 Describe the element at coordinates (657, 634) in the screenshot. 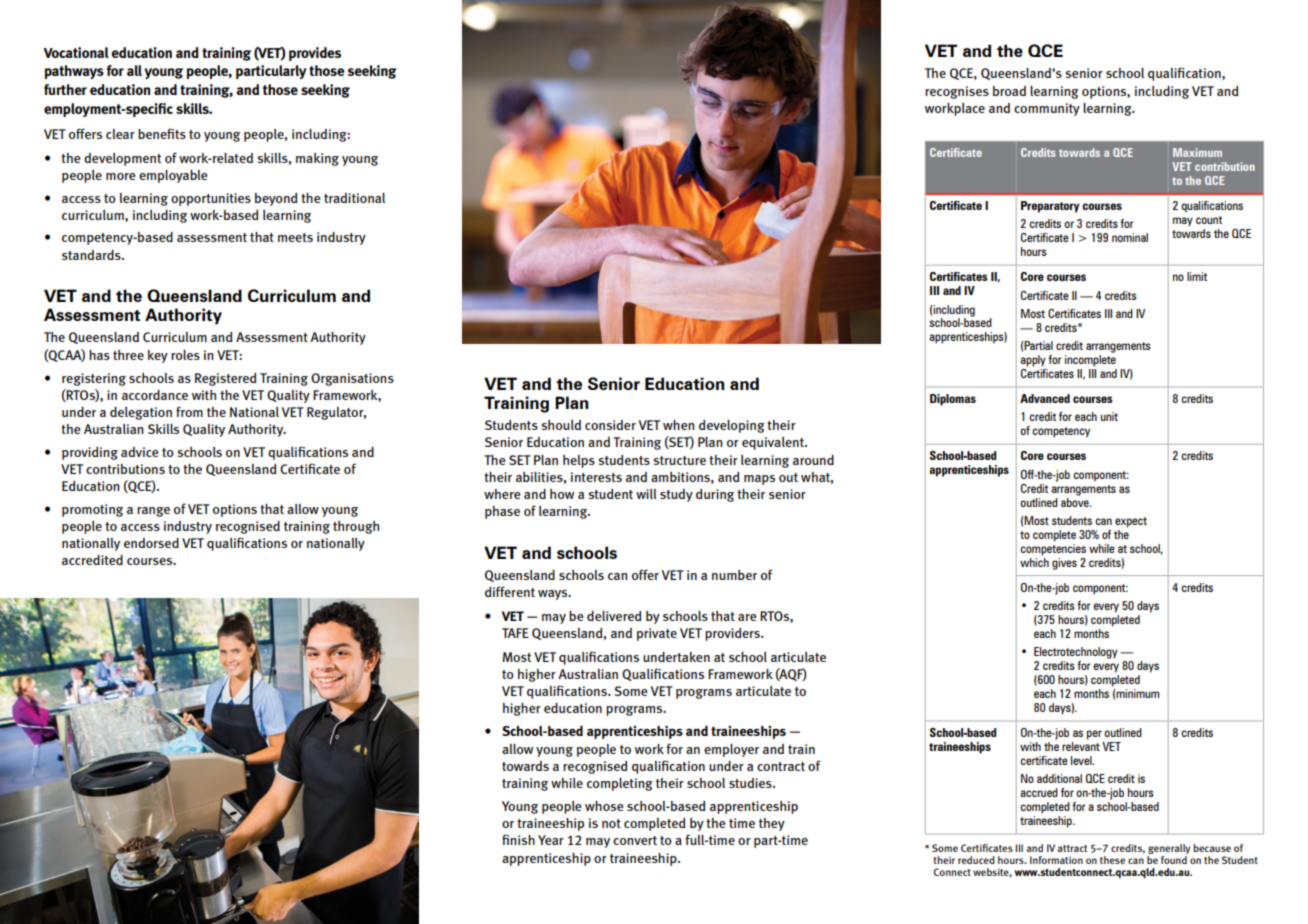

I see `private` at that location.
